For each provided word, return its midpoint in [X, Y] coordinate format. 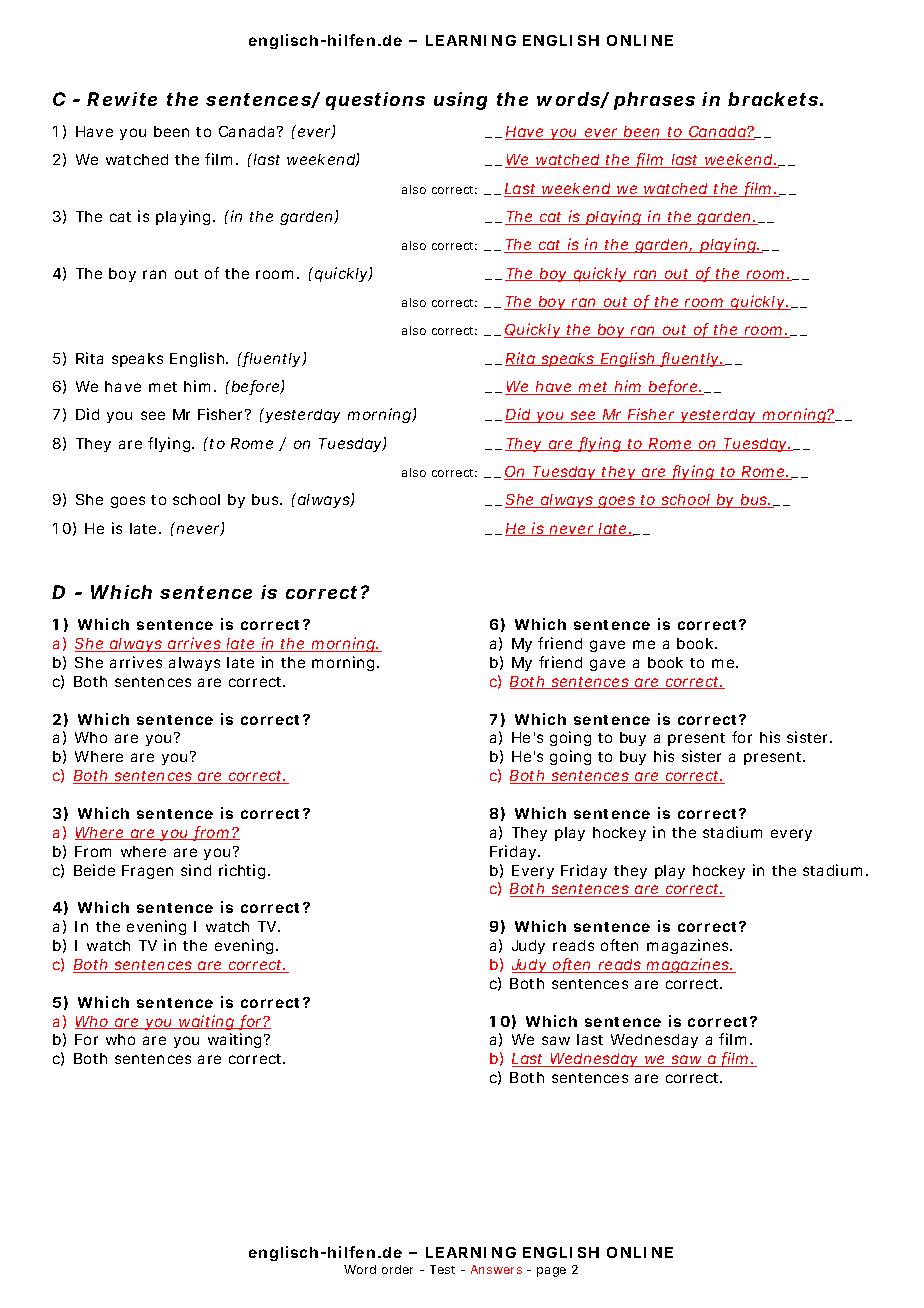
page [551, 1272]
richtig [242, 871]
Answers [496, 1269]
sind [196, 870]
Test [442, 1269]
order [397, 1269]
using [460, 101]
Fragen [147, 872]
